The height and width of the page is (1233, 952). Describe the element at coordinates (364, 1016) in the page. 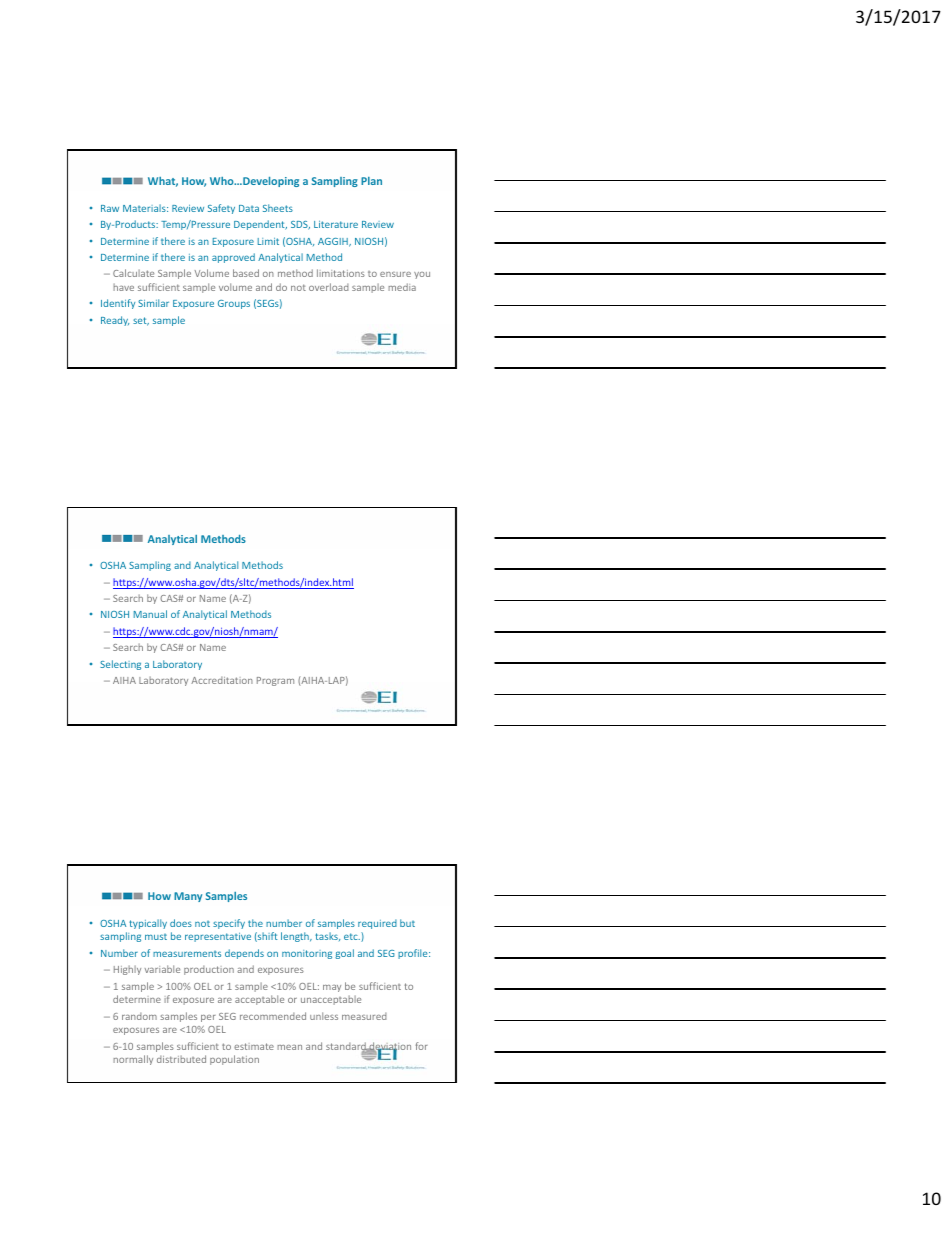

I see `measured` at that location.
